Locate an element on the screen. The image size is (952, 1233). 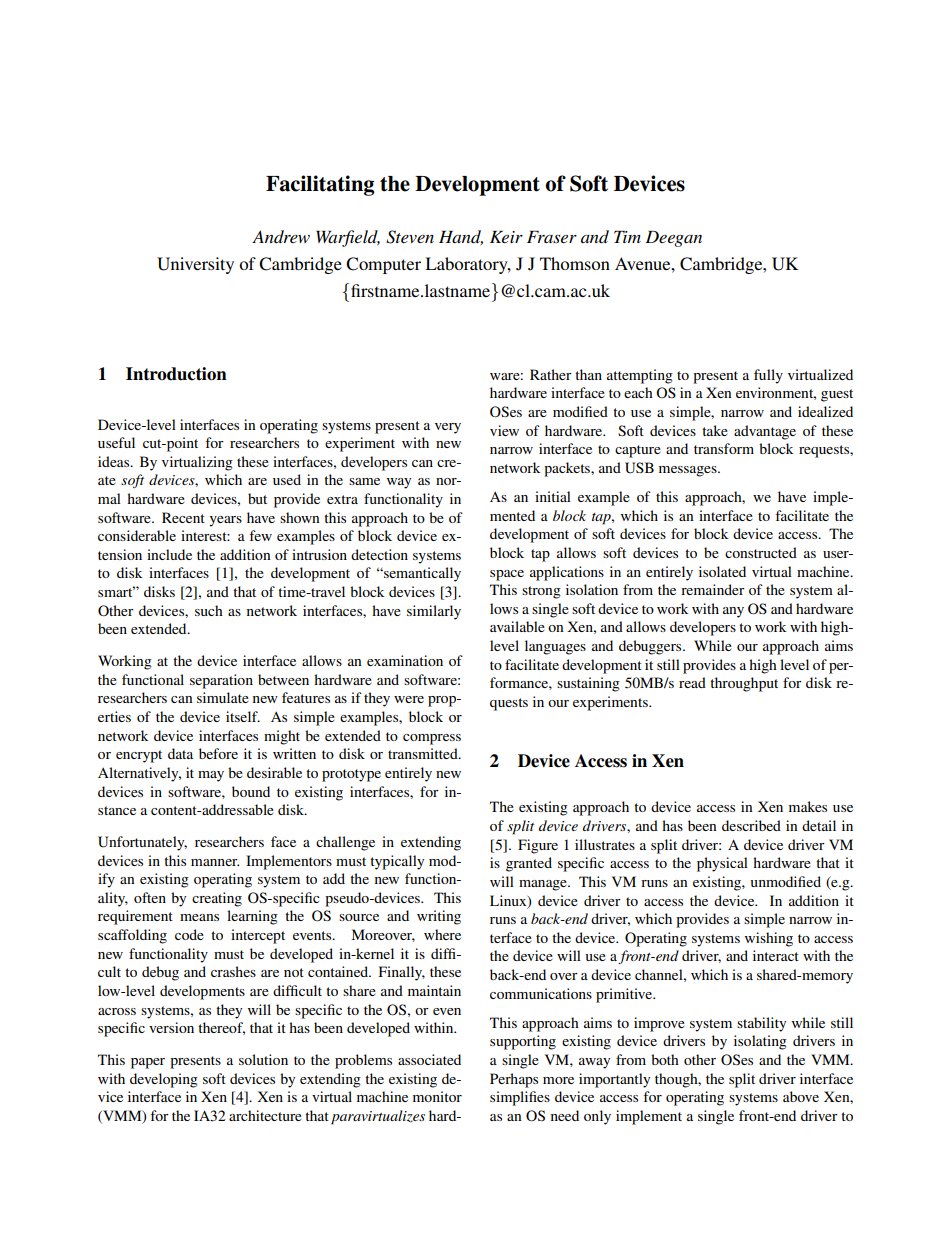
throughput is located at coordinates (744, 684).
